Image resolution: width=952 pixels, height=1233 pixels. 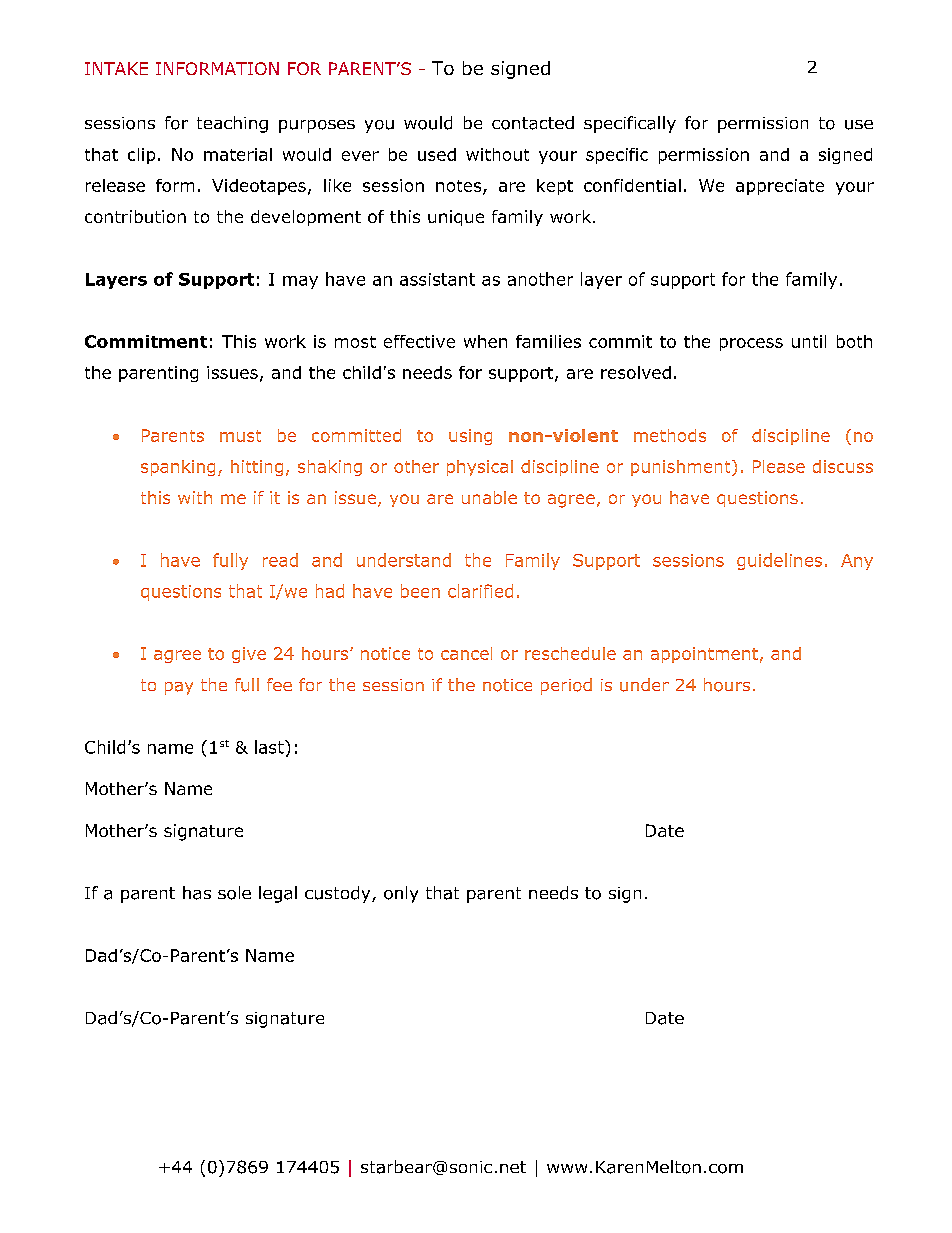 What do you see at coordinates (533, 123) in the page?
I see `contacted` at bounding box center [533, 123].
